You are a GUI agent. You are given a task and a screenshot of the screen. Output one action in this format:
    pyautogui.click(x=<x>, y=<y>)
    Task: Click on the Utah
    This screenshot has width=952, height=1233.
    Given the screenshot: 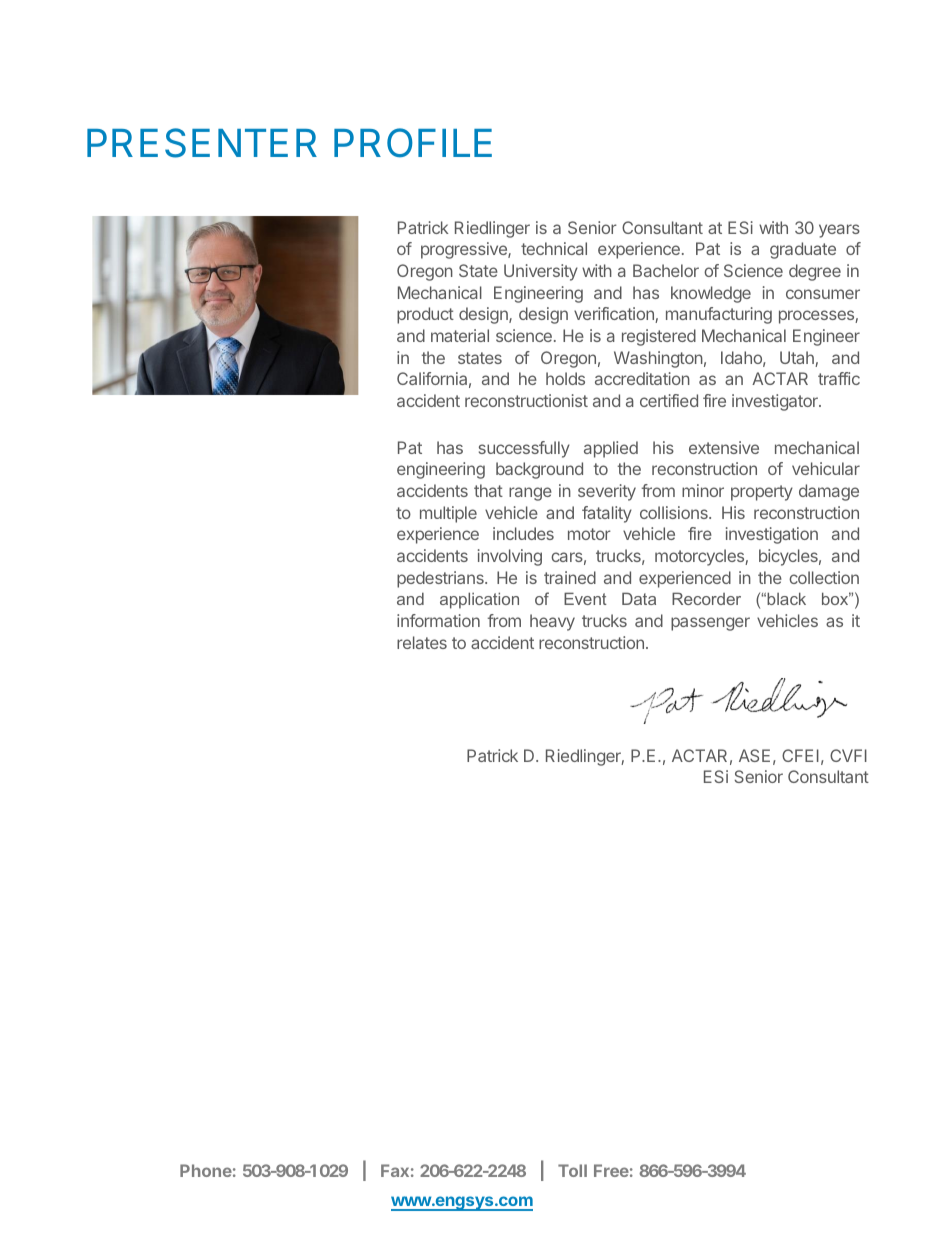 What is the action you would take?
    pyautogui.click(x=798, y=359)
